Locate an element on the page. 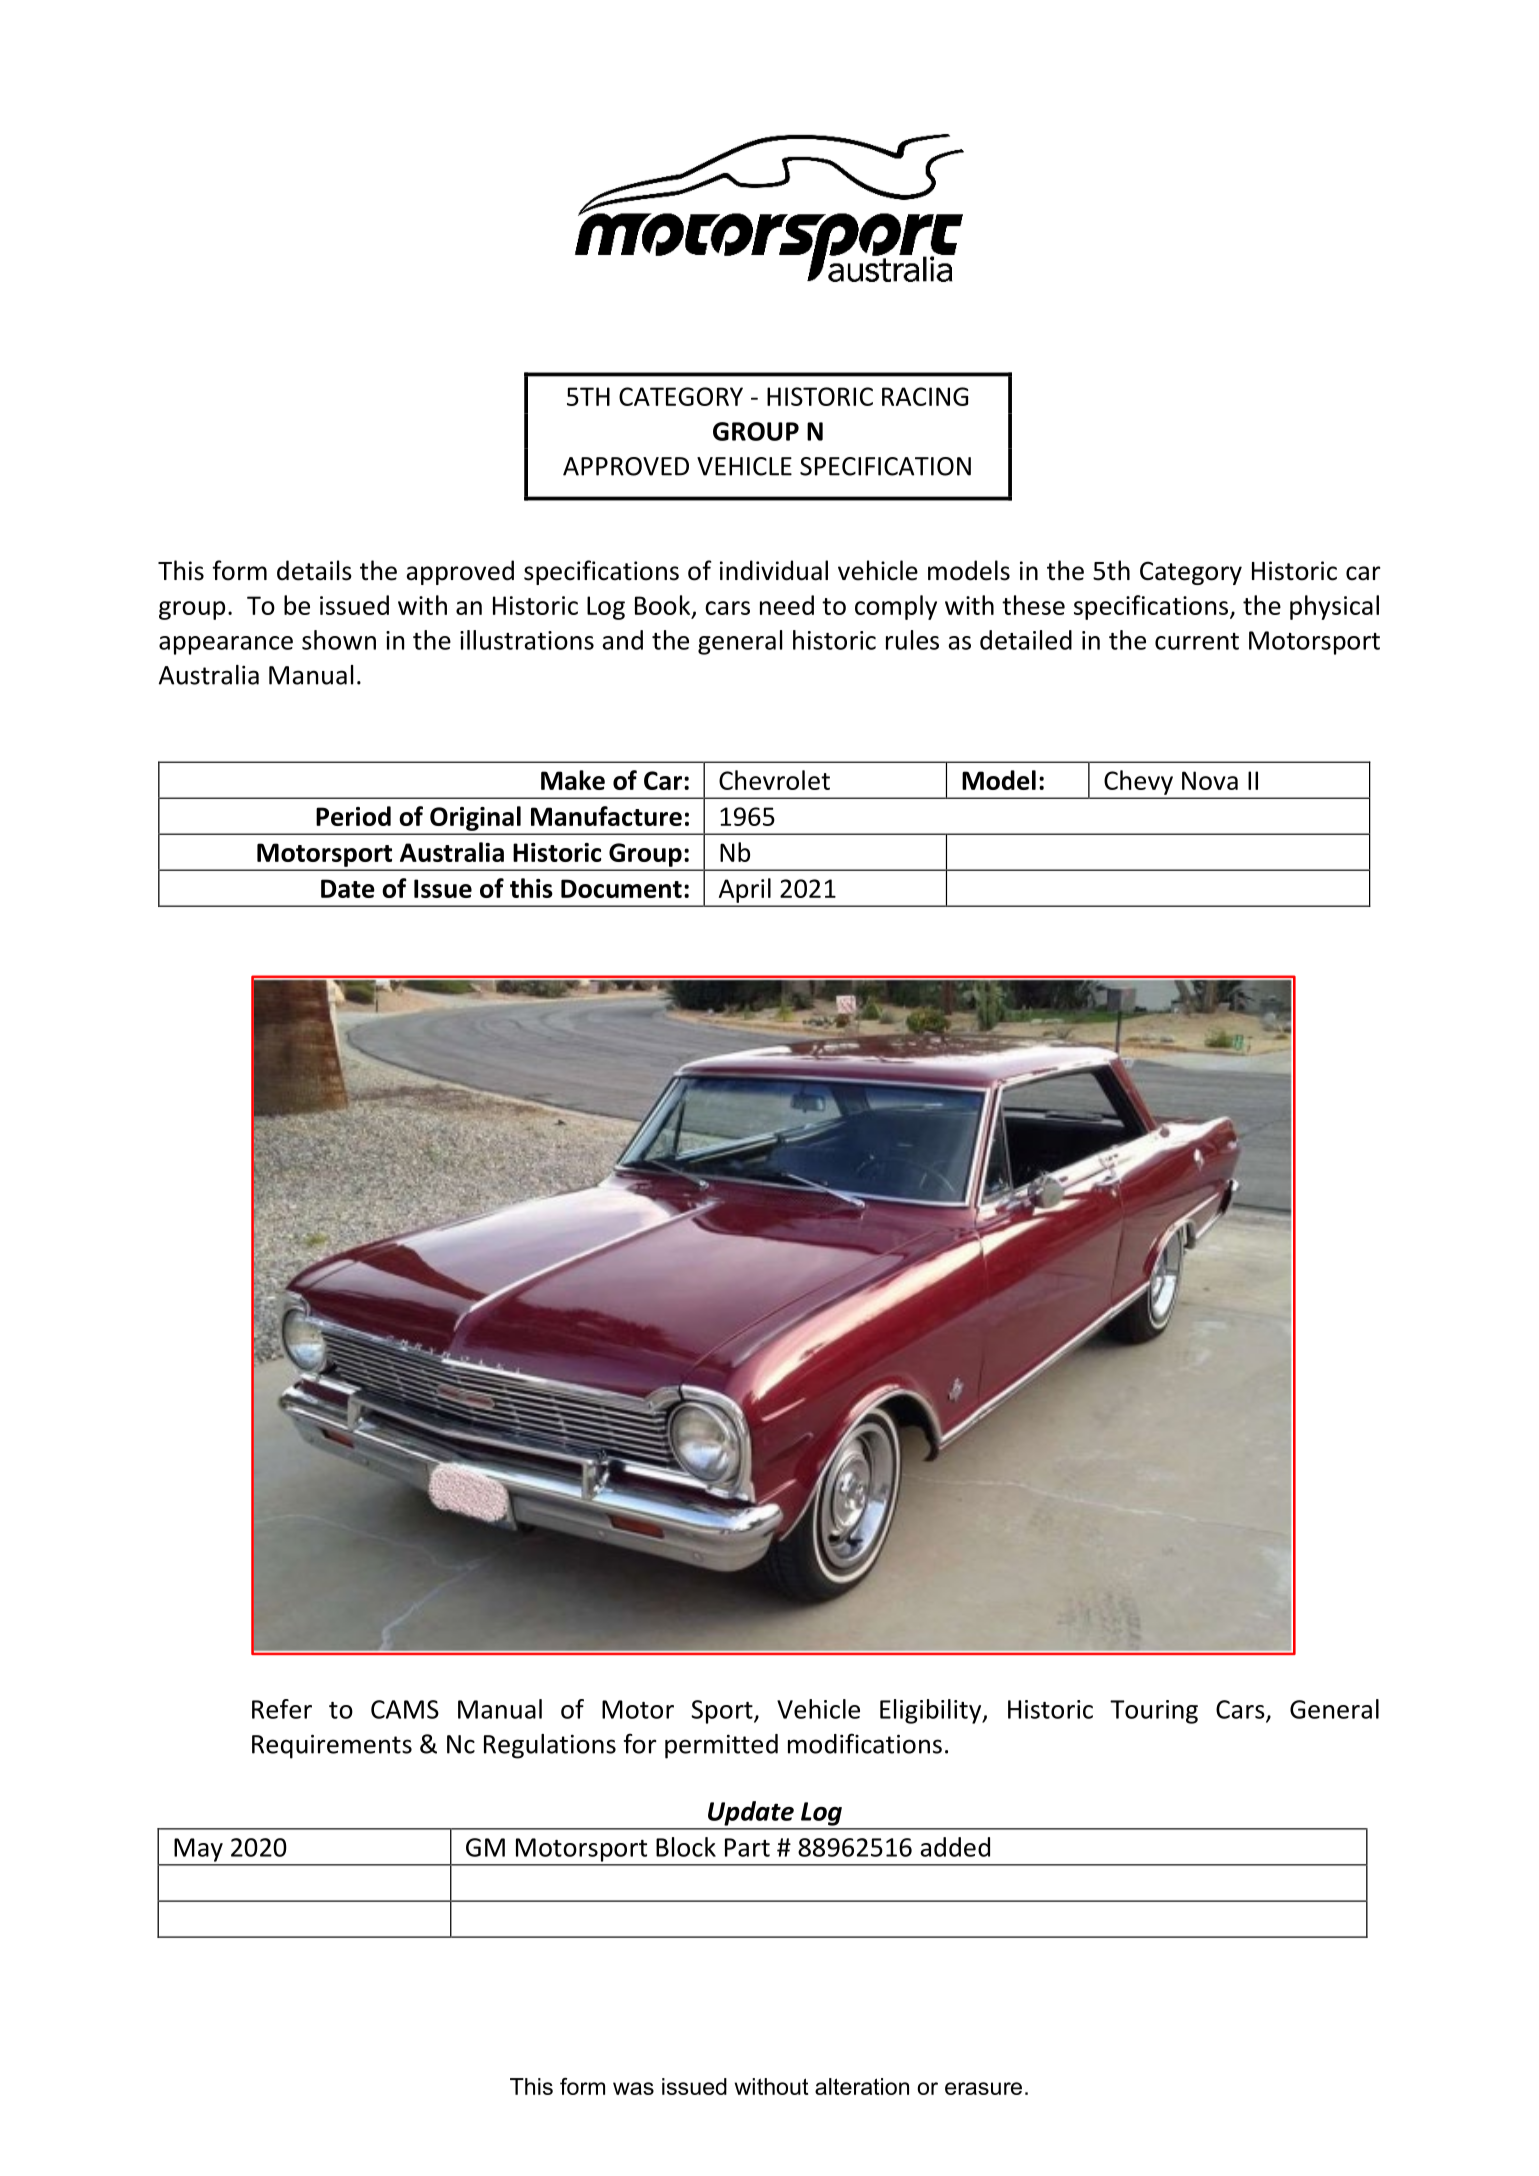 This page has height=2176, width=1539. physical is located at coordinates (1334, 607).
